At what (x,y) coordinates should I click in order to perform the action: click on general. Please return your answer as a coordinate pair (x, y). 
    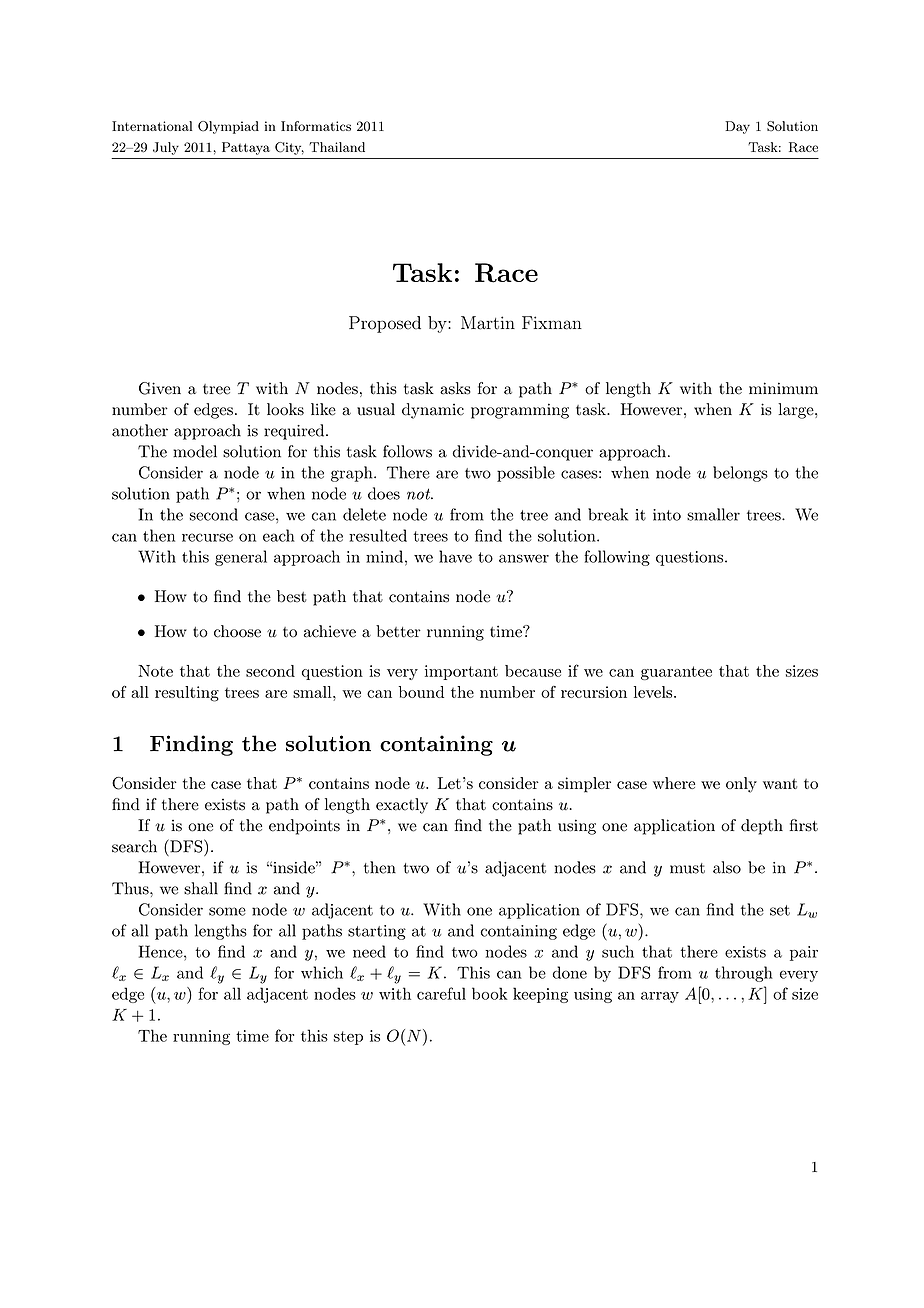
    Looking at the image, I should click on (241, 558).
